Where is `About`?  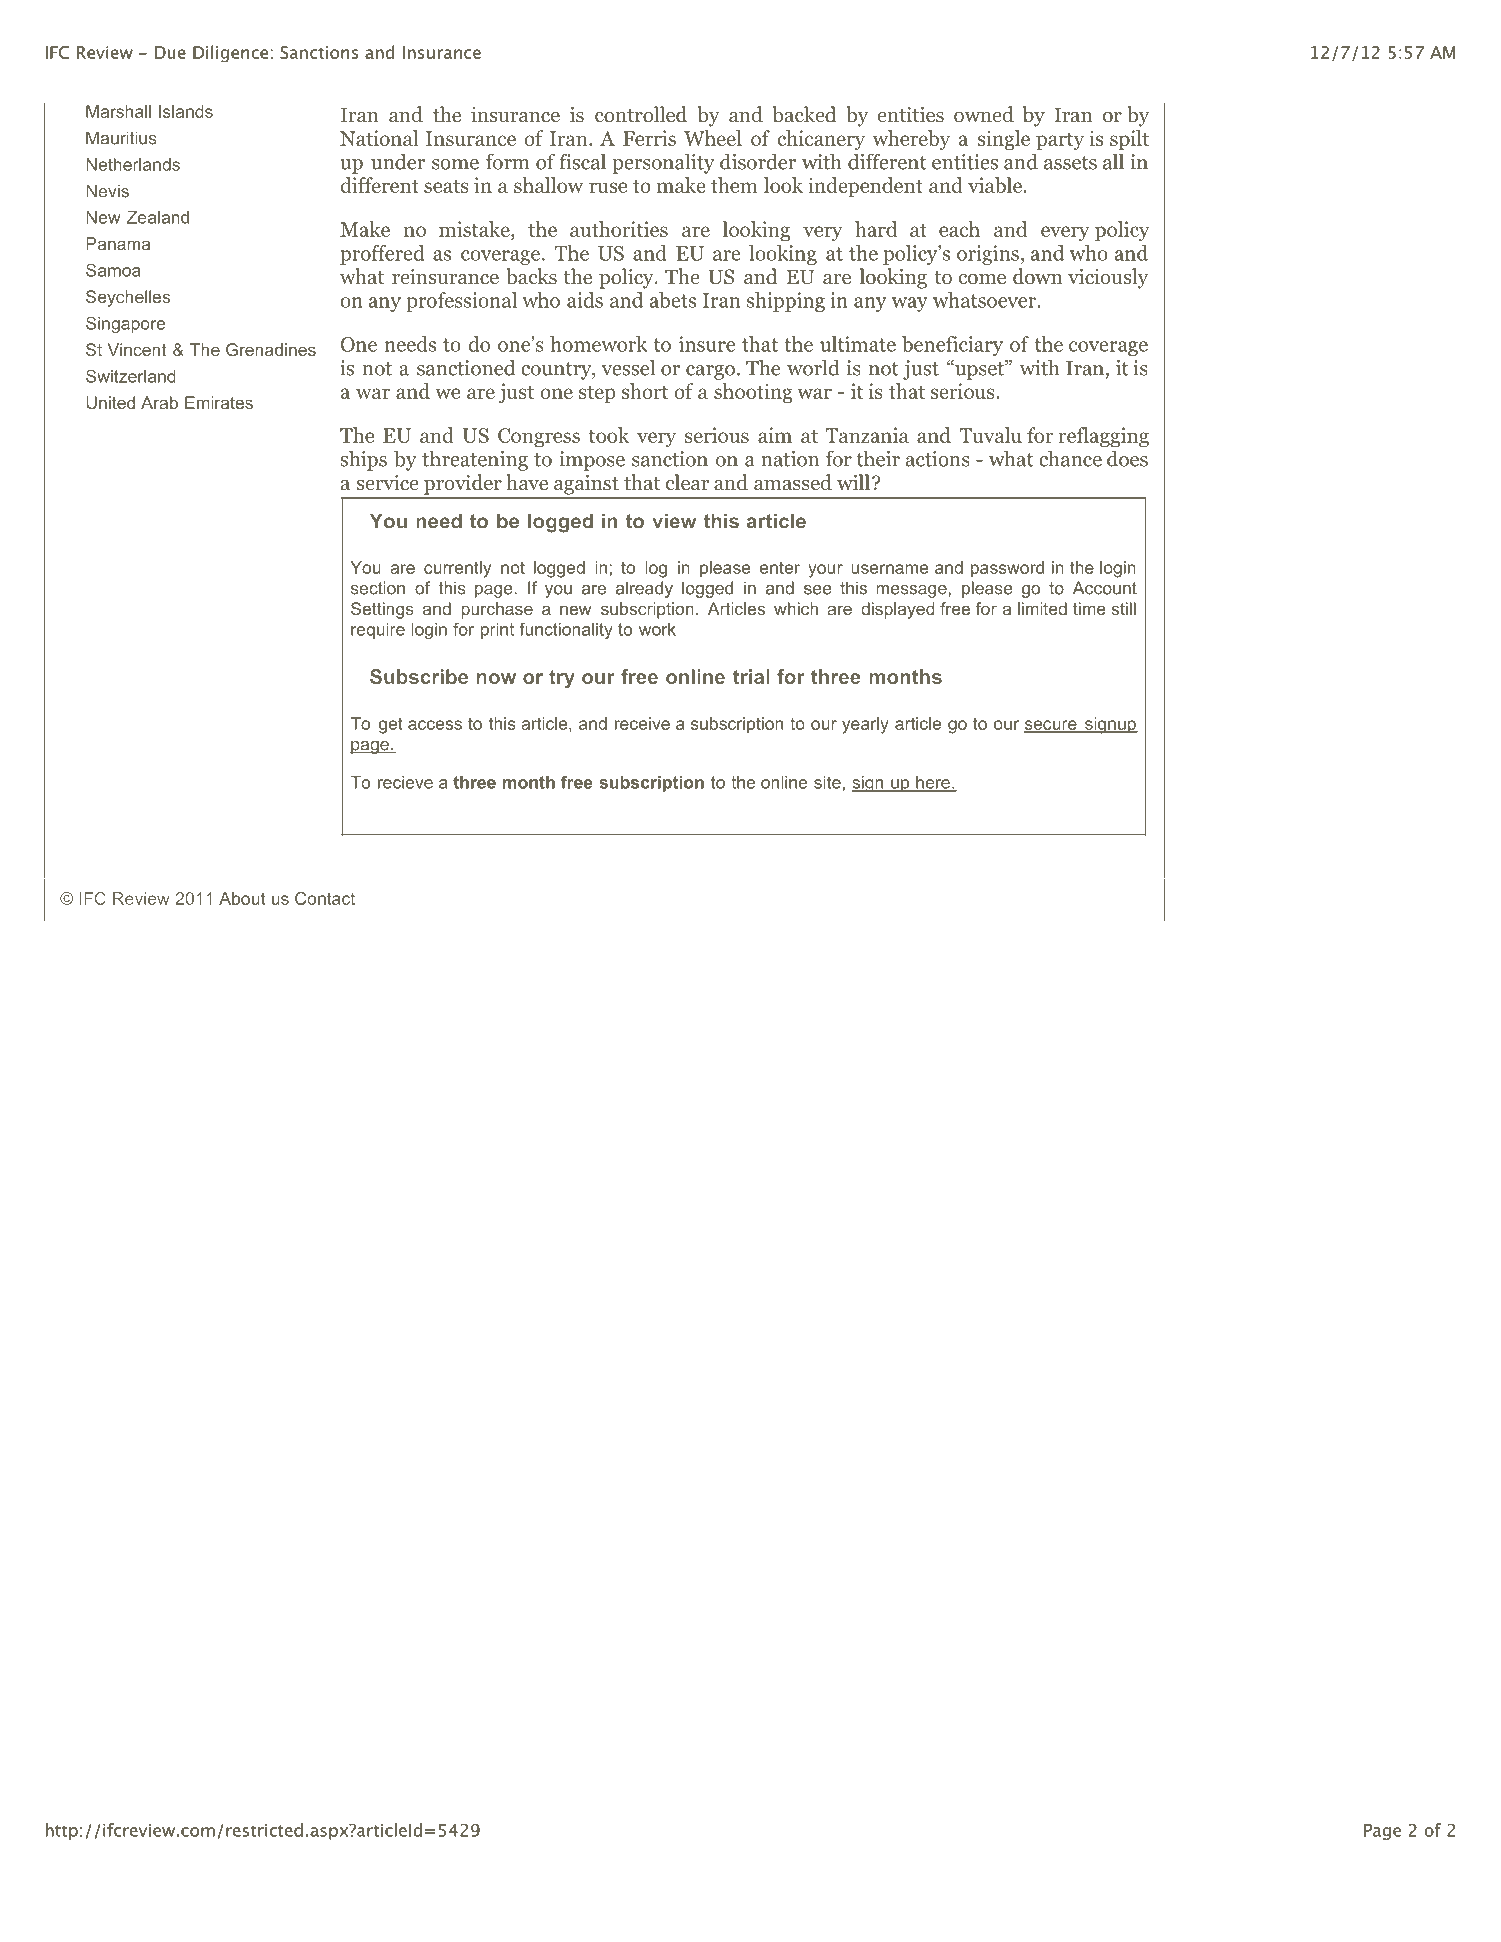
About is located at coordinates (242, 898).
